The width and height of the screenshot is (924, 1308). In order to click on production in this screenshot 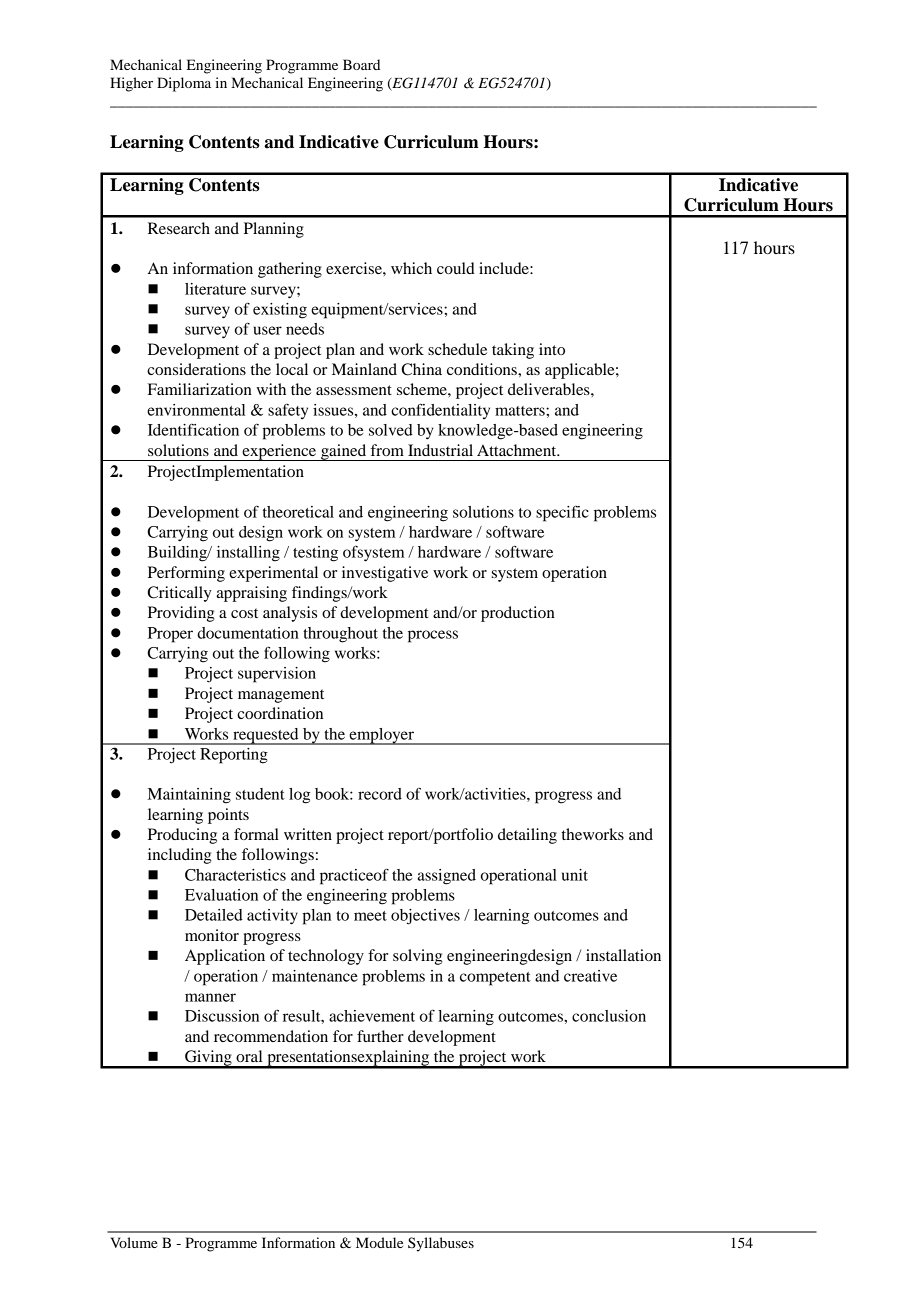, I will do `click(518, 614)`.
